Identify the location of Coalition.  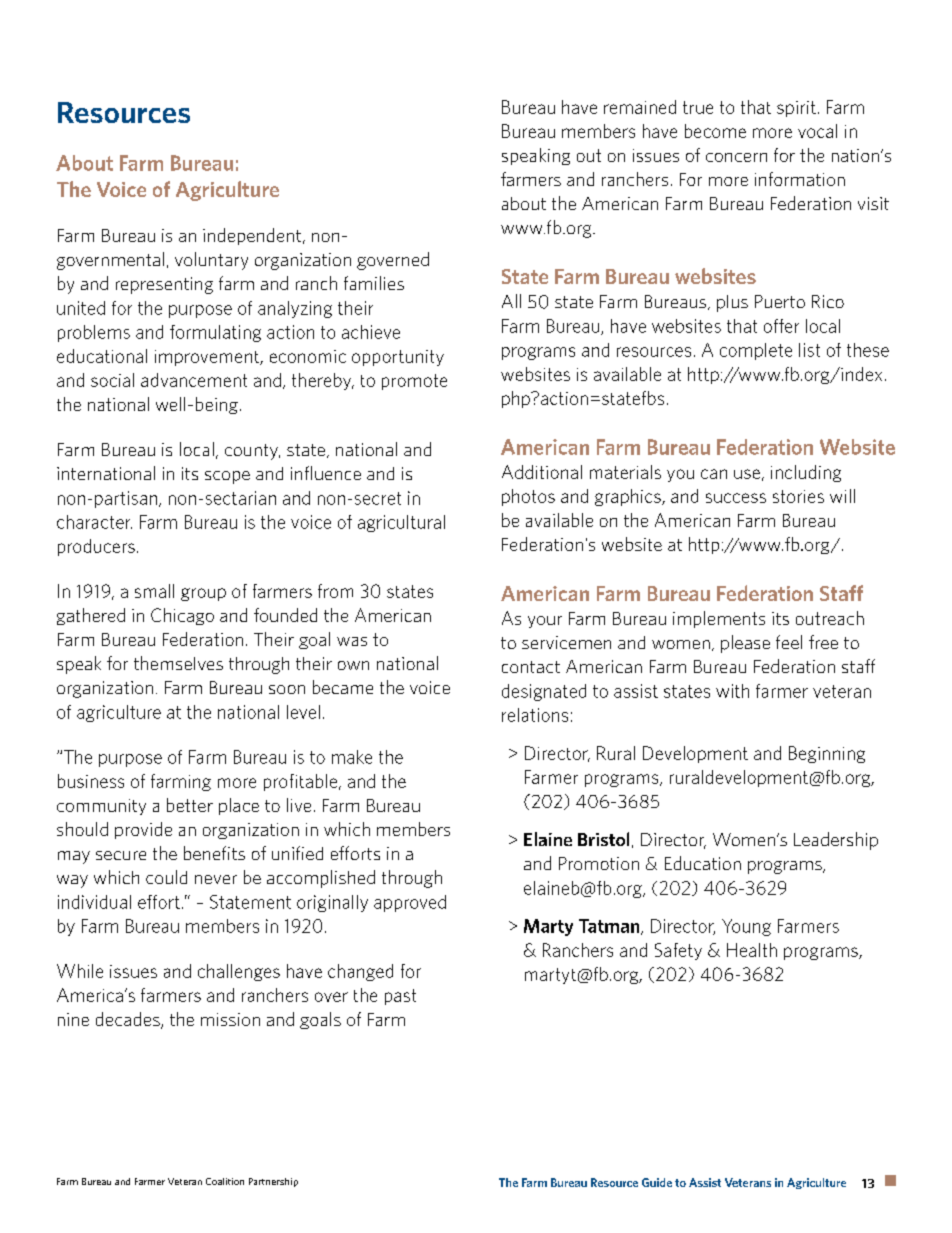
(225, 1181).
